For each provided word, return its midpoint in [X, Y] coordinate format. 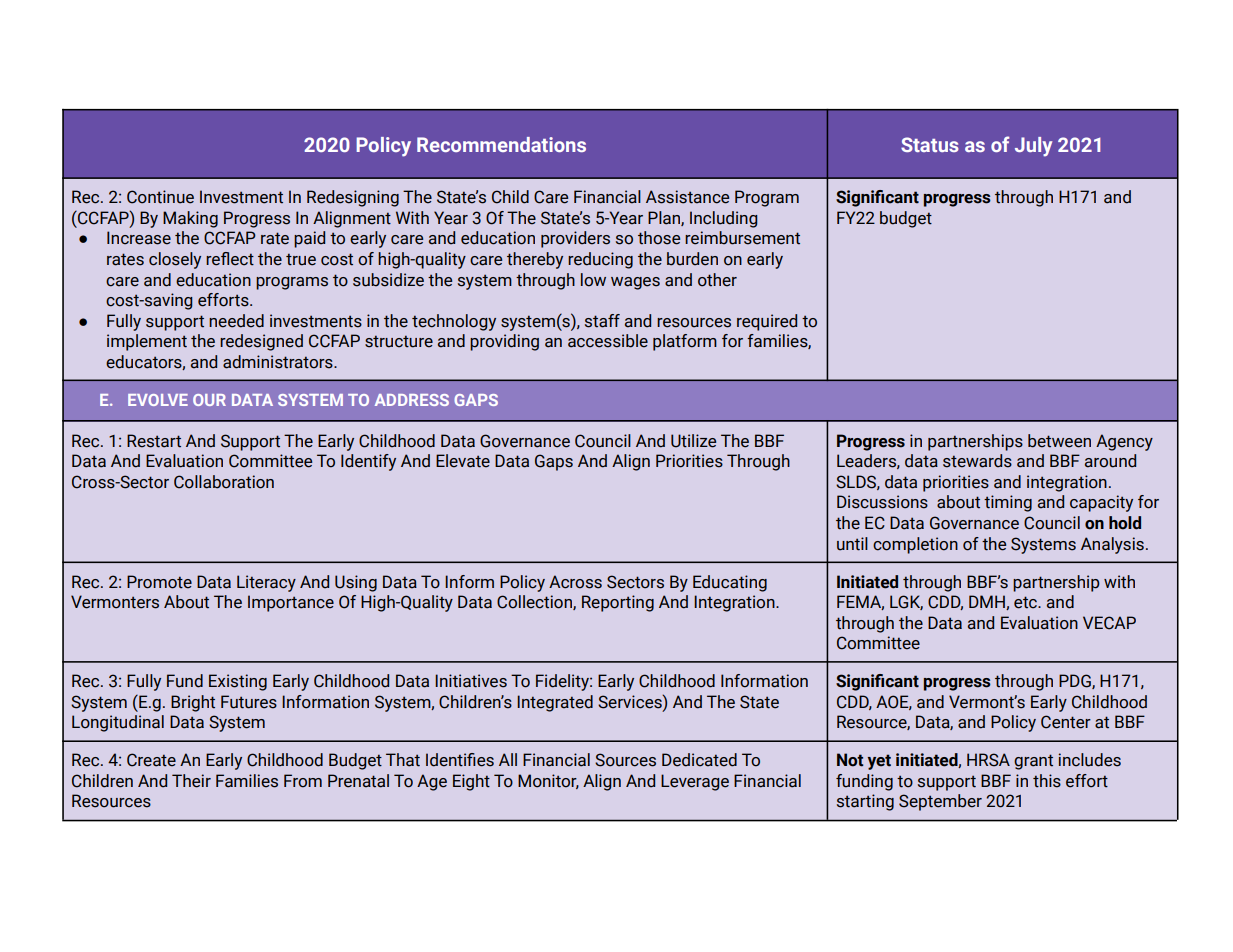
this [1047, 781]
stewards [977, 461]
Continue [160, 197]
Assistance [687, 197]
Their [191, 781]
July [1033, 147]
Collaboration [224, 482]
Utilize [693, 441]
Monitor [548, 781]
